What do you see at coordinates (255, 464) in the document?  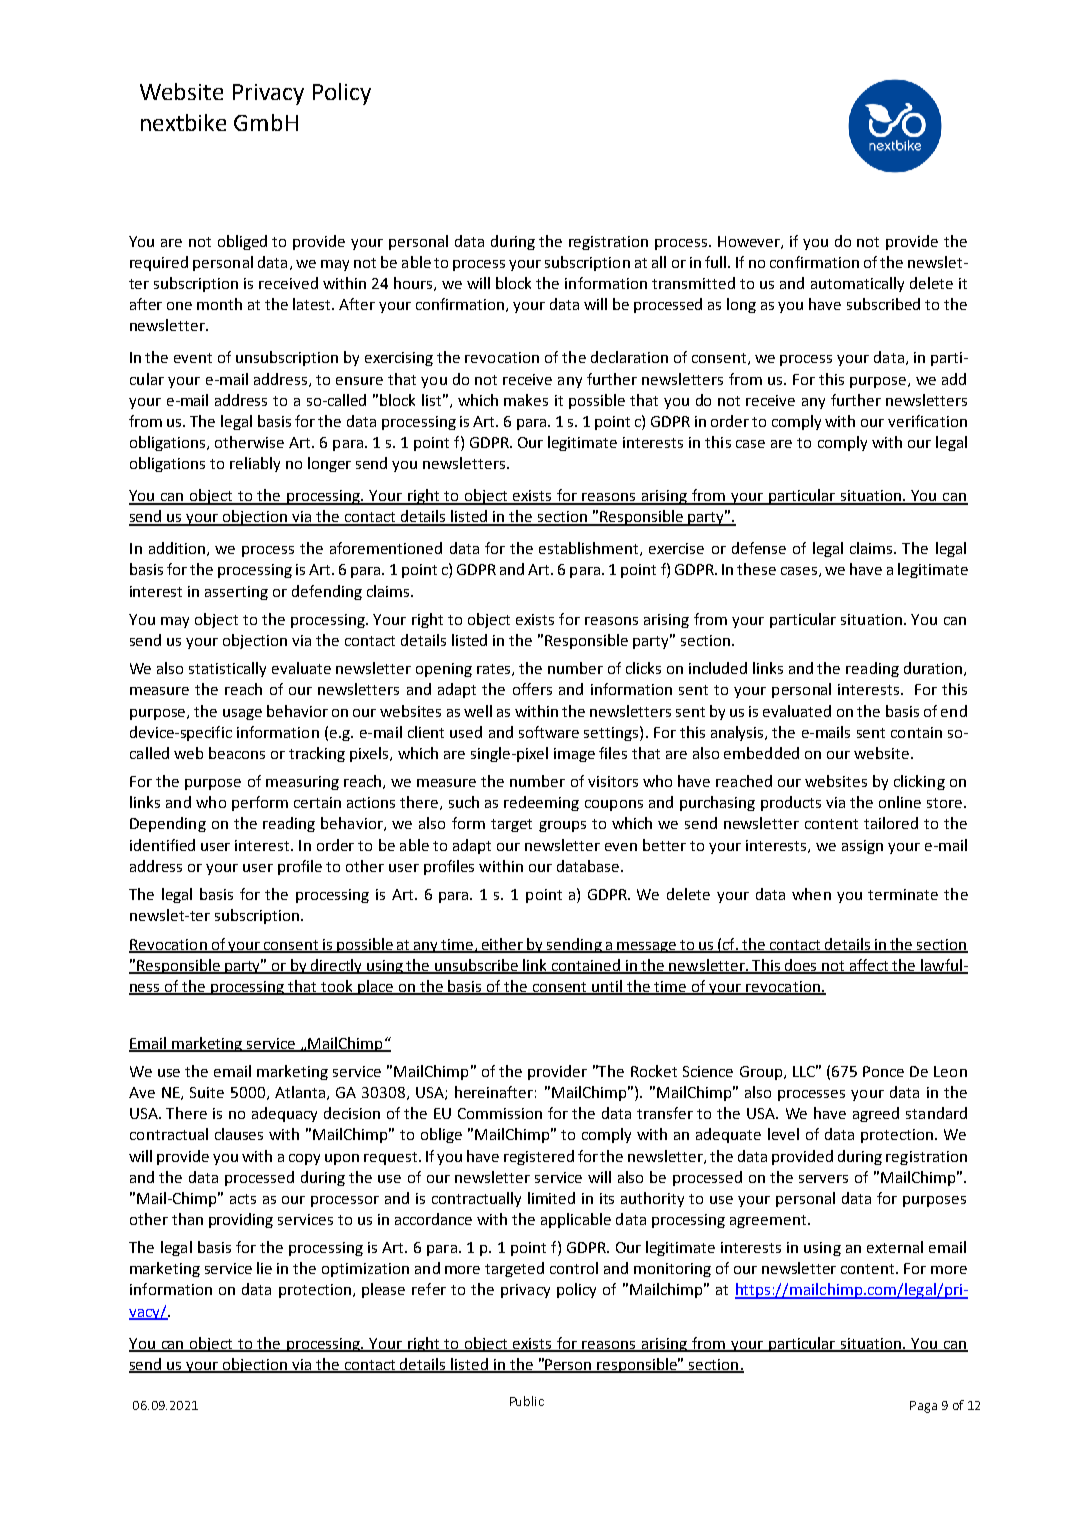 I see `reliably` at bounding box center [255, 464].
